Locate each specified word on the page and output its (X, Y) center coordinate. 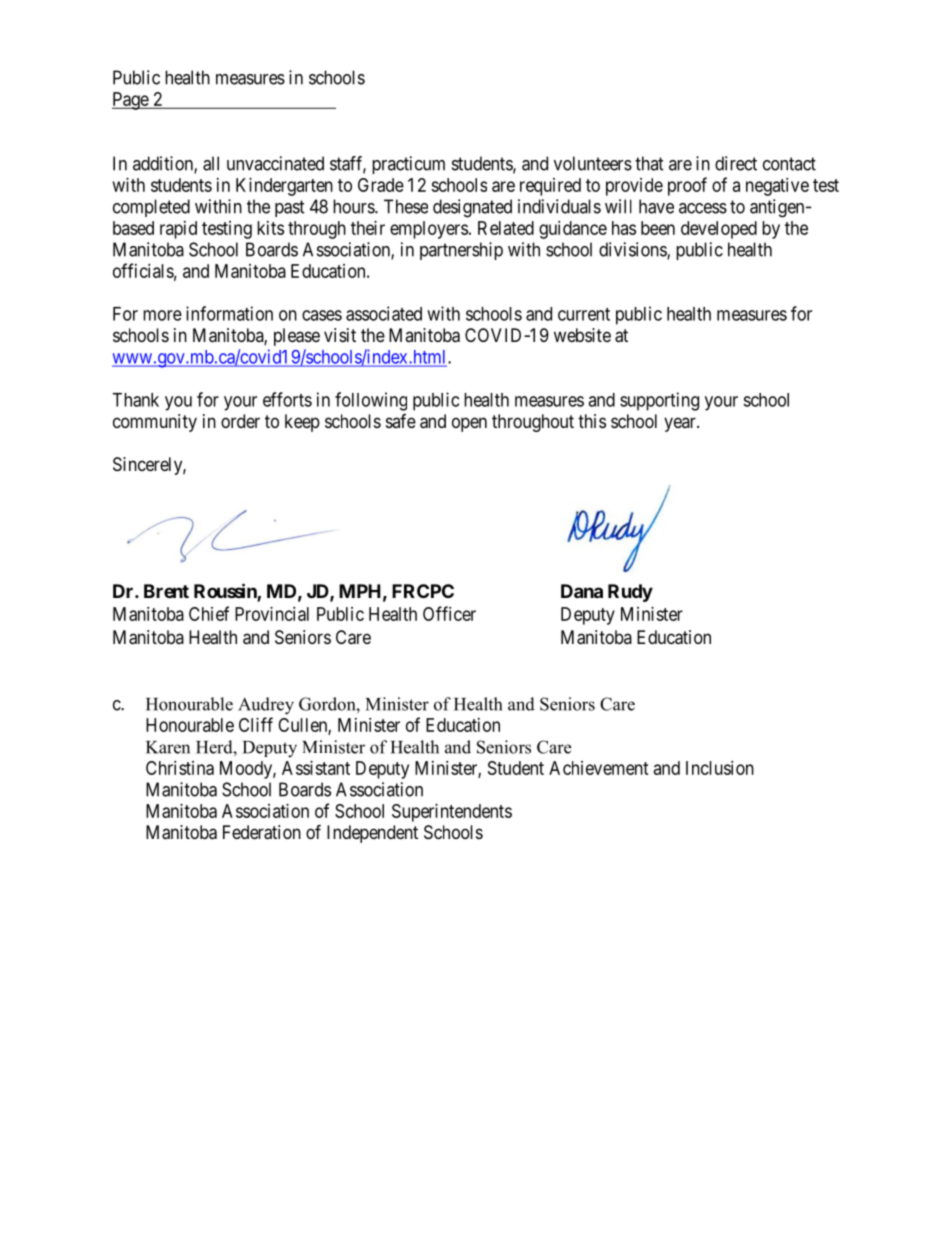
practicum (408, 165)
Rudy (630, 593)
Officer (449, 613)
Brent (166, 591)
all (211, 163)
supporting (659, 401)
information (229, 313)
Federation (262, 832)
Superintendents (452, 813)
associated (384, 313)
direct (736, 163)
